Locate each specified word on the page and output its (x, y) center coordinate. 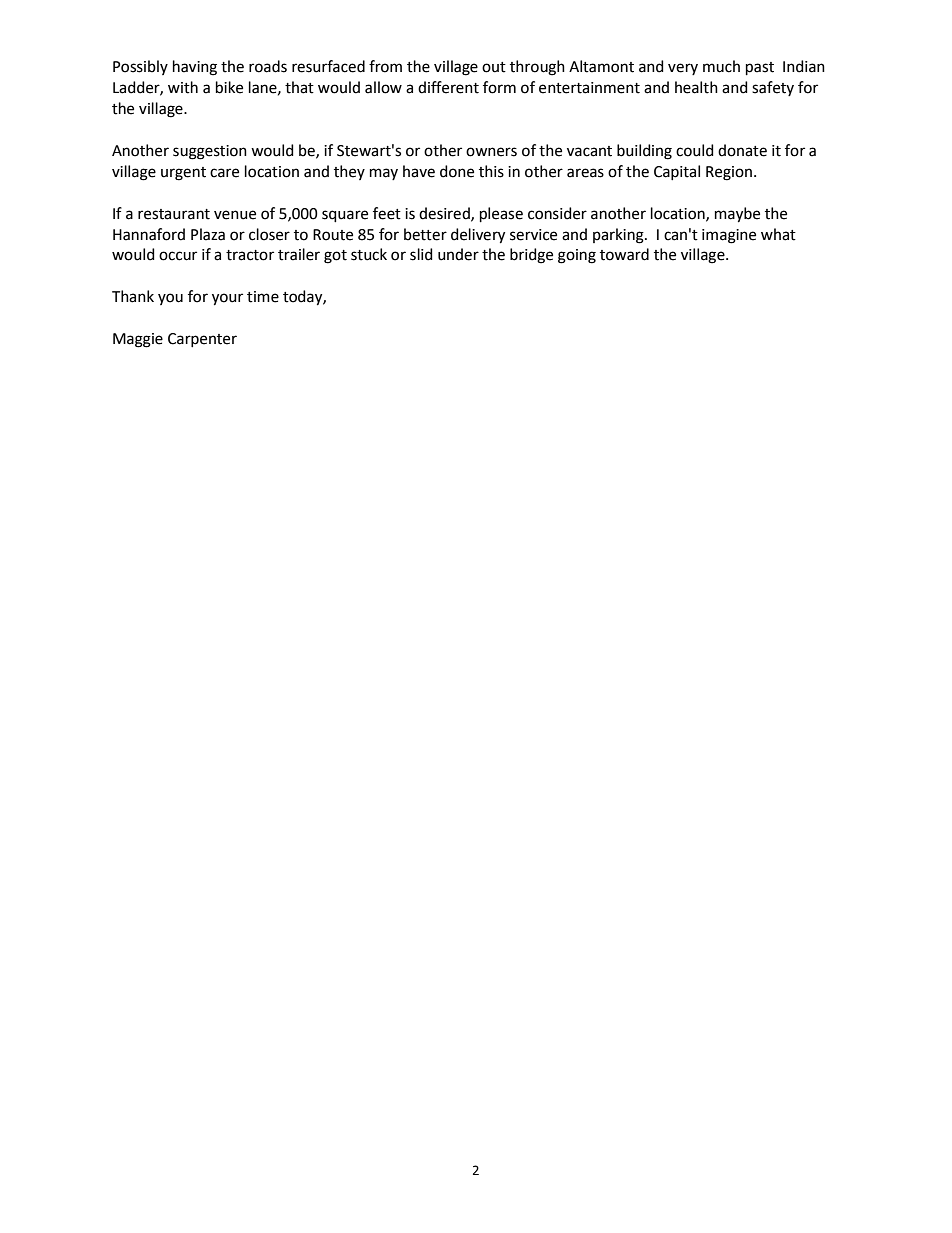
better (425, 234)
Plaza (208, 234)
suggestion (210, 152)
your (227, 299)
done (457, 171)
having (195, 68)
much (721, 66)
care (224, 173)
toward (624, 254)
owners (491, 152)
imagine (729, 236)
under (458, 254)
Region (729, 173)
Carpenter (202, 340)
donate (742, 150)
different (448, 87)
